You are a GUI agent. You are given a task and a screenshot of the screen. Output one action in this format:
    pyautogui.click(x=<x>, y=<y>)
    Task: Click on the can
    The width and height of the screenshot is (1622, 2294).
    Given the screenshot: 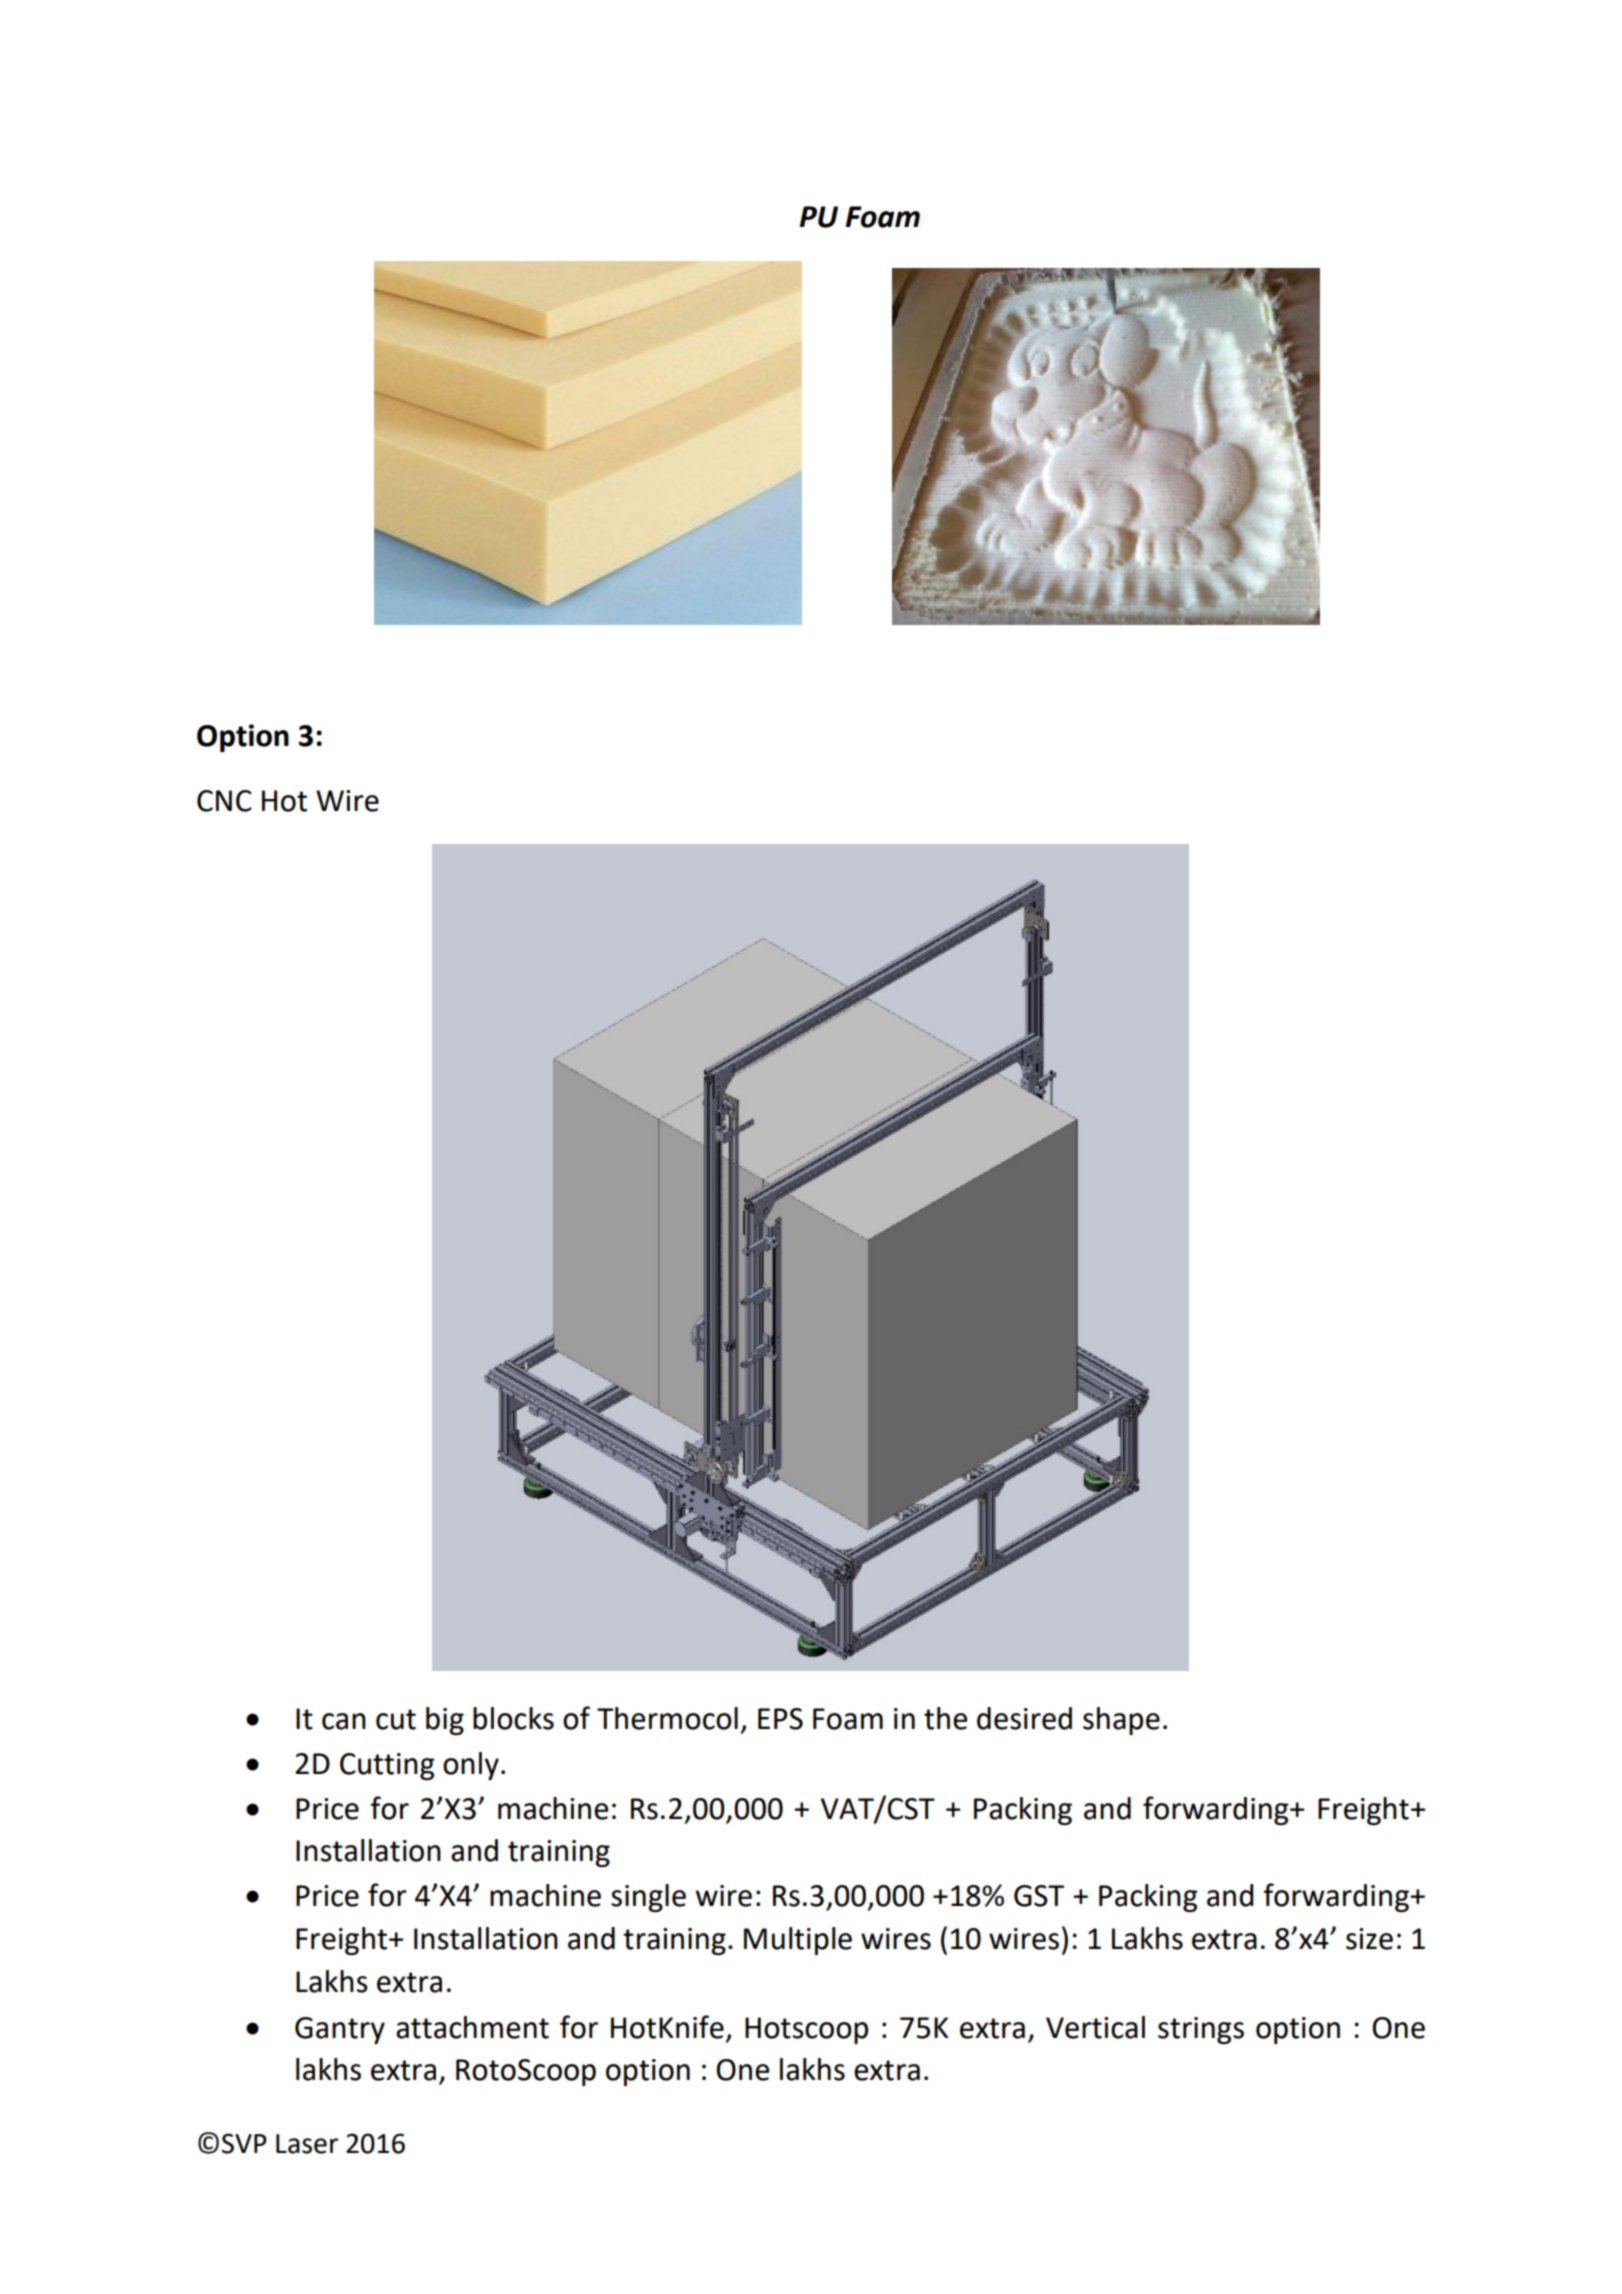 What is the action you would take?
    pyautogui.click(x=344, y=1721)
